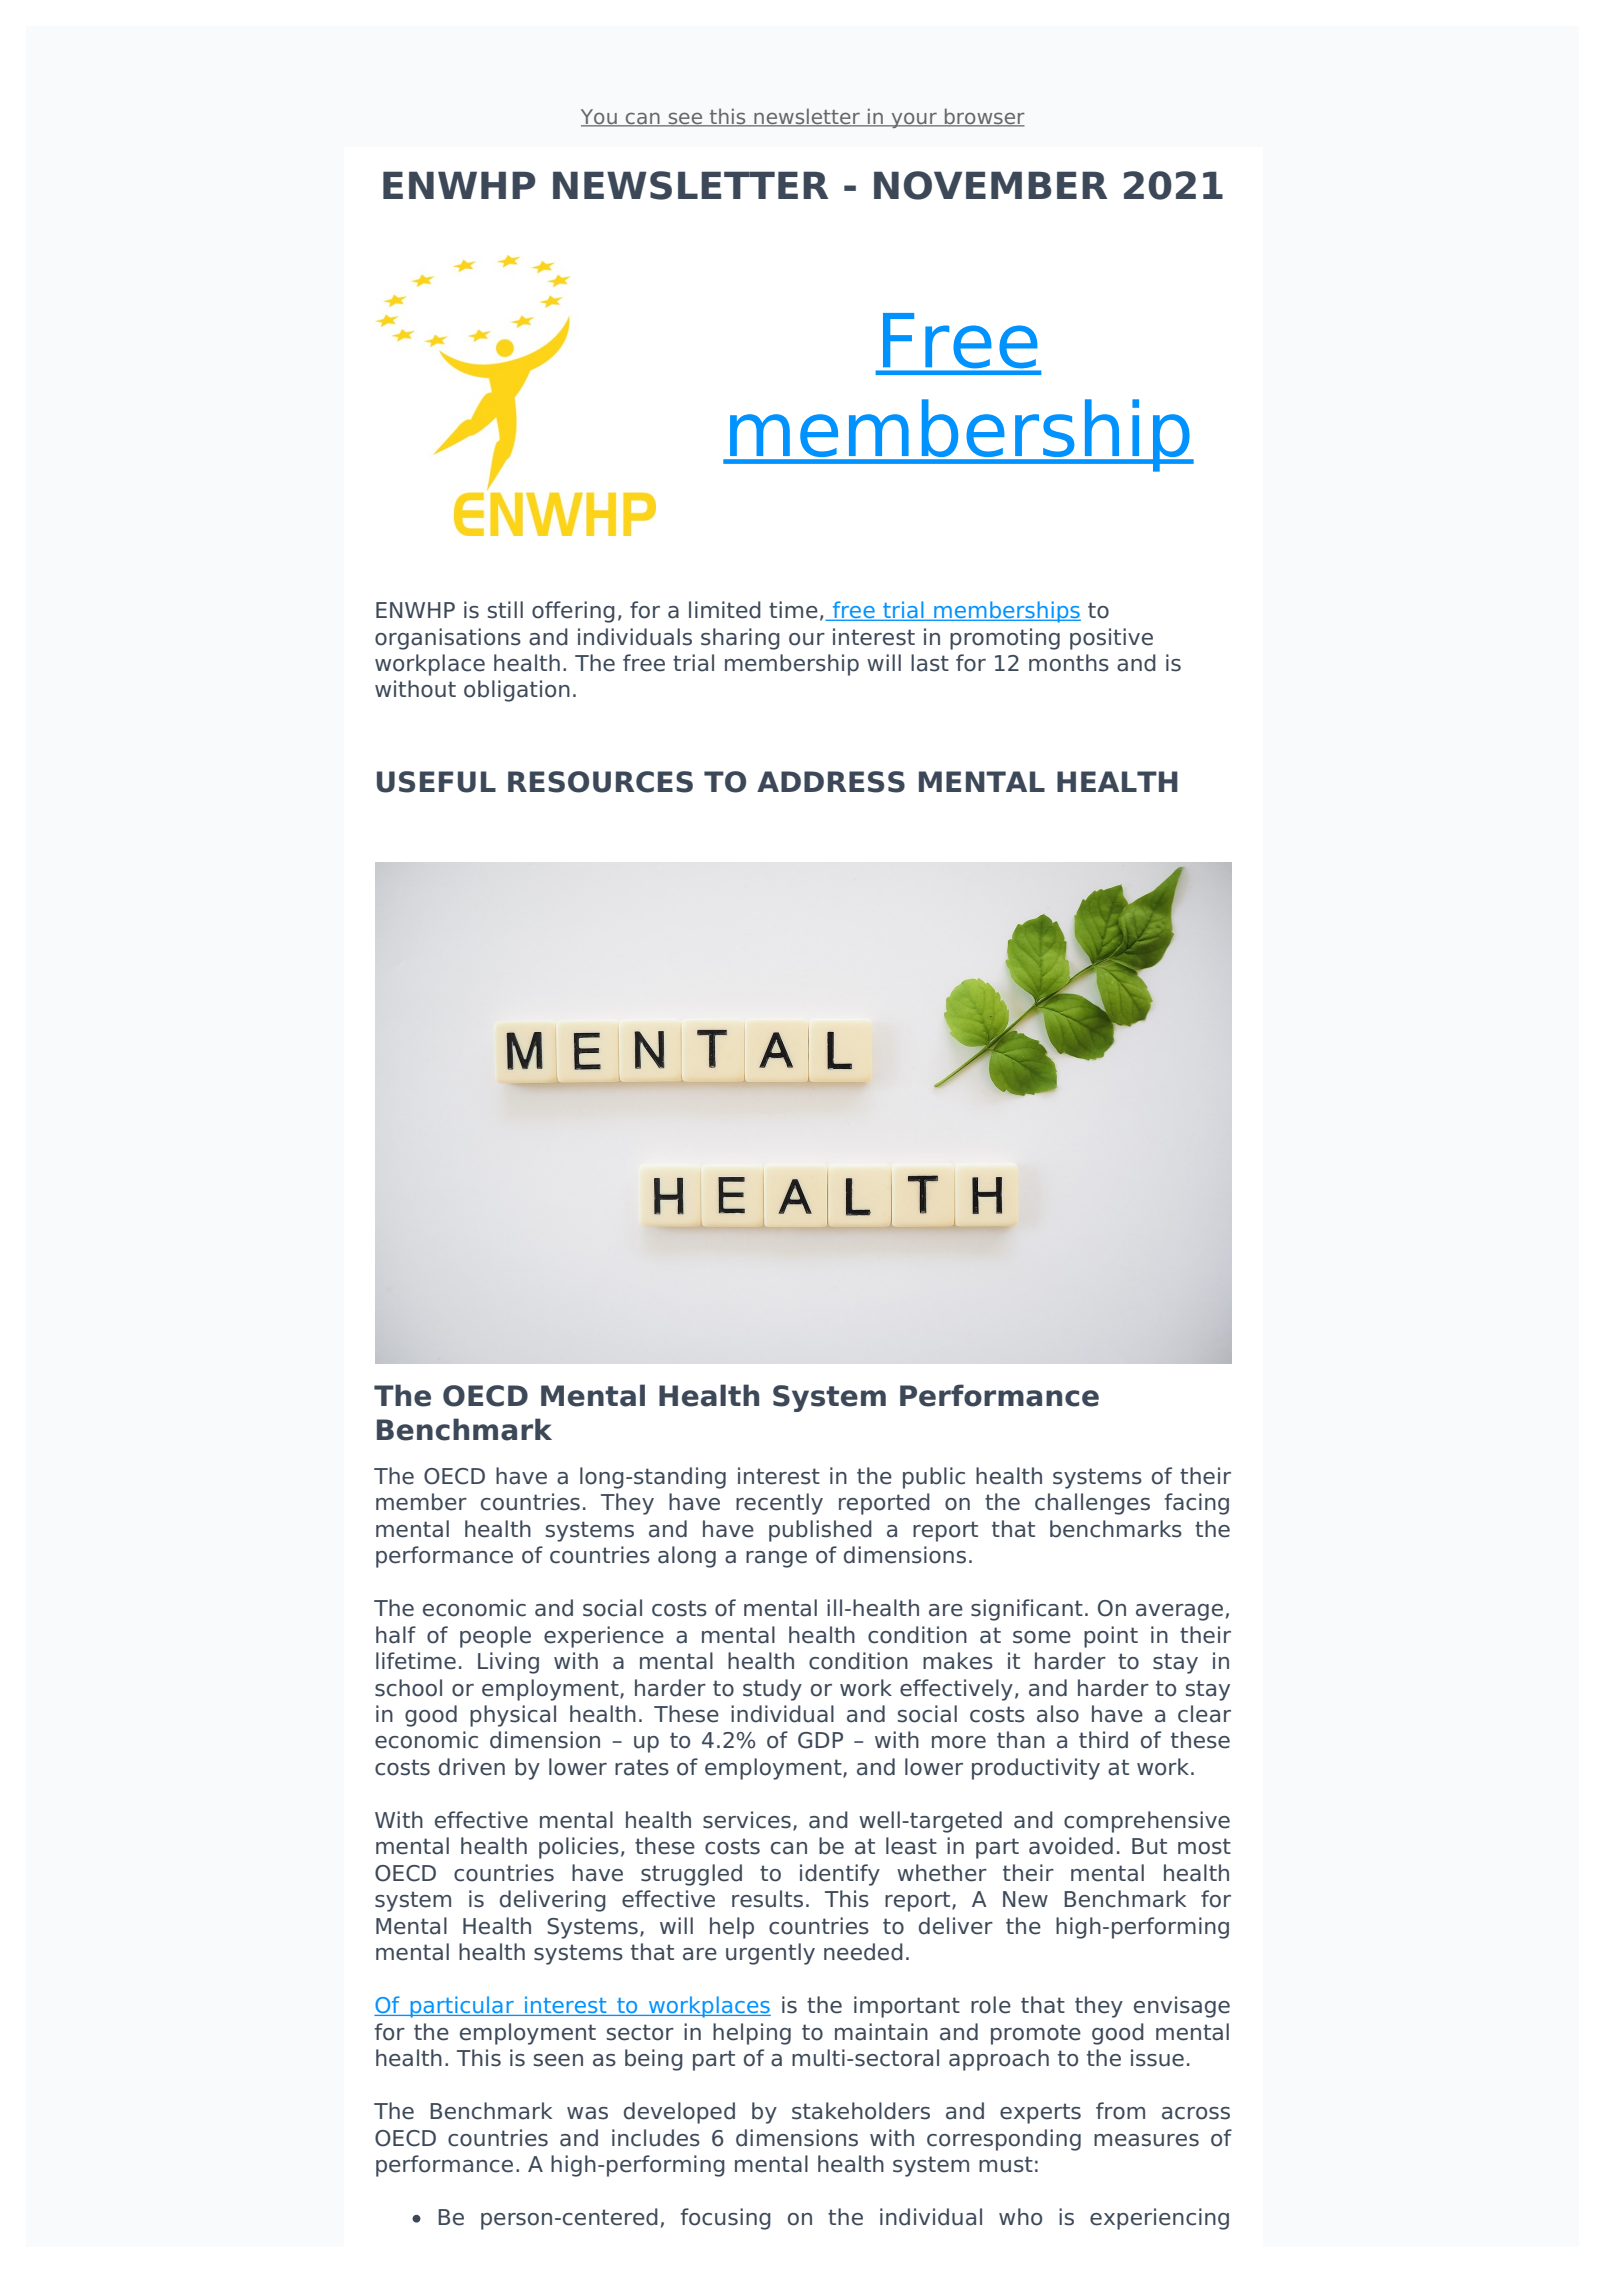 The height and width of the screenshot is (2275, 1608). What do you see at coordinates (990, 185) in the screenshot?
I see `NOVEMBER` at bounding box center [990, 185].
